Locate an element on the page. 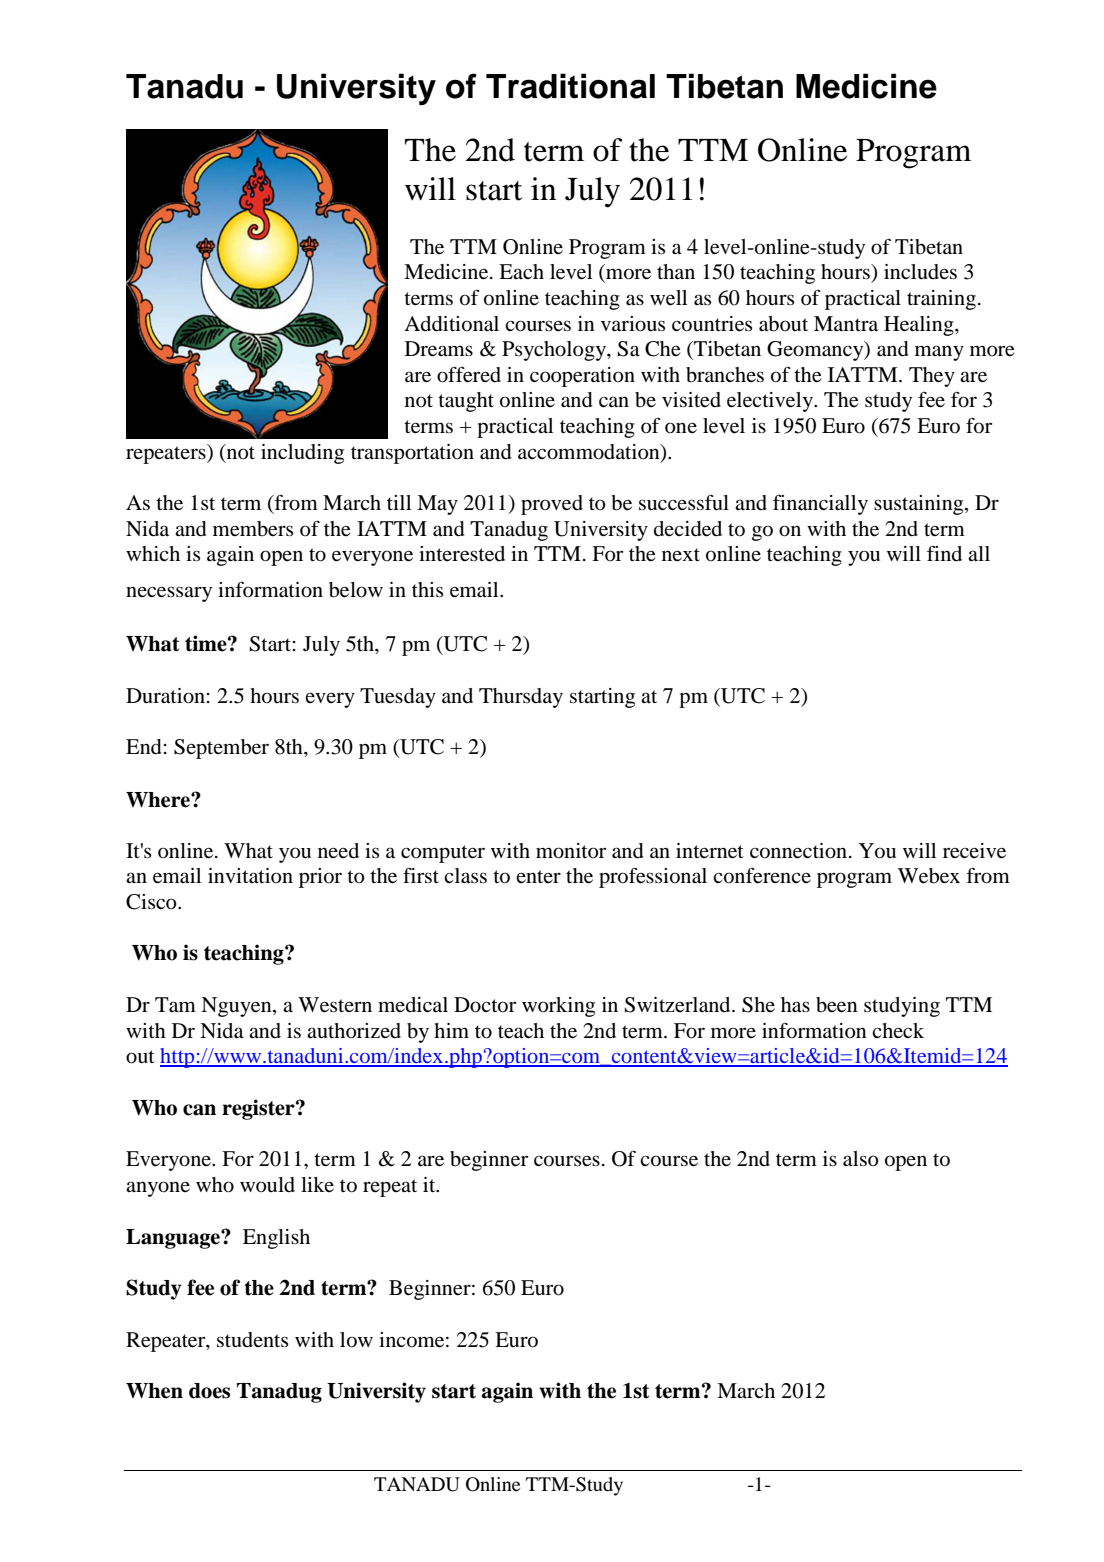 This image has height=1562, width=1104. includes is located at coordinates (920, 272).
